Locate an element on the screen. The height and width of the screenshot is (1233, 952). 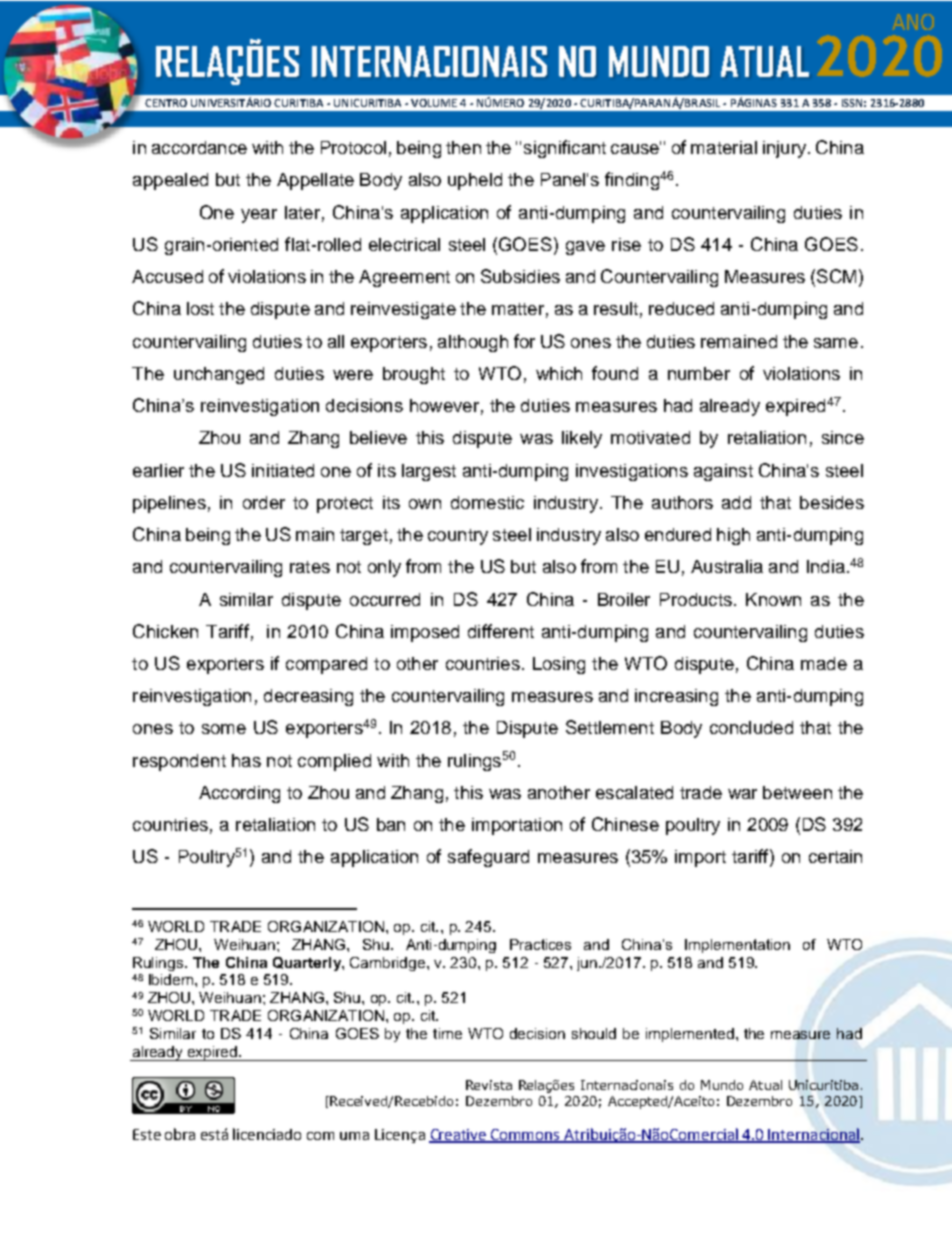
obra is located at coordinates (180, 1134).
